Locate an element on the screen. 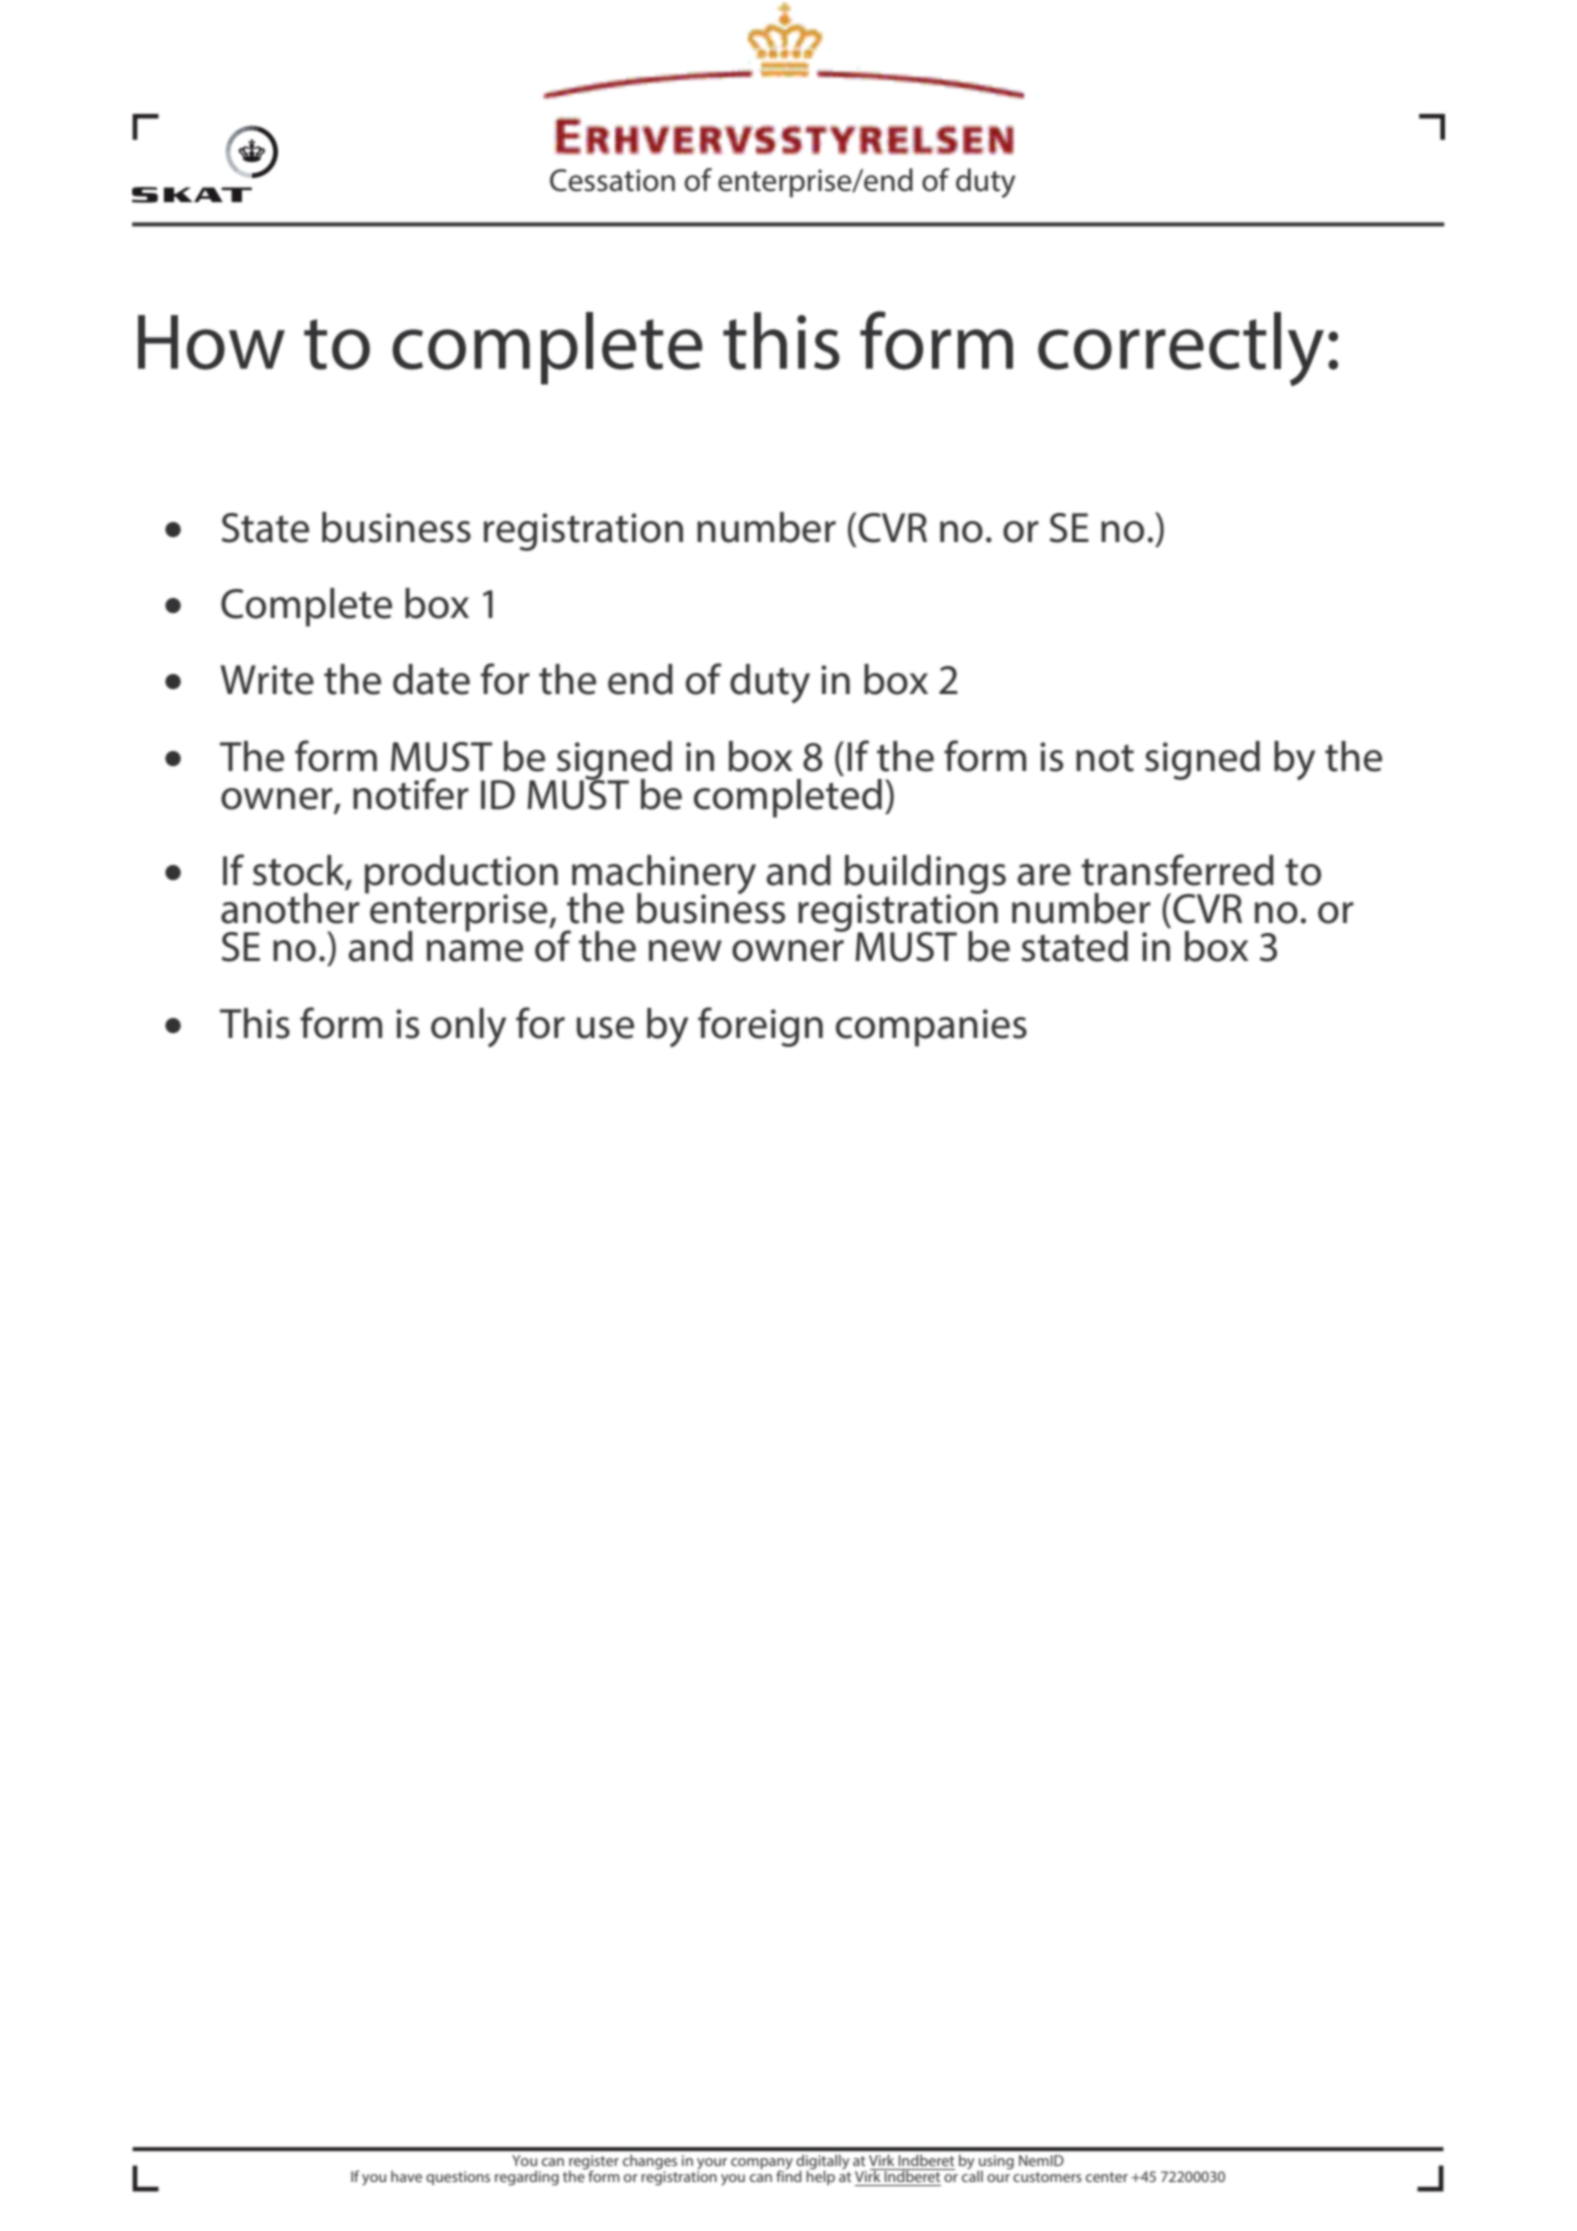 The image size is (1577, 2231). How is located at coordinates (211, 342).
